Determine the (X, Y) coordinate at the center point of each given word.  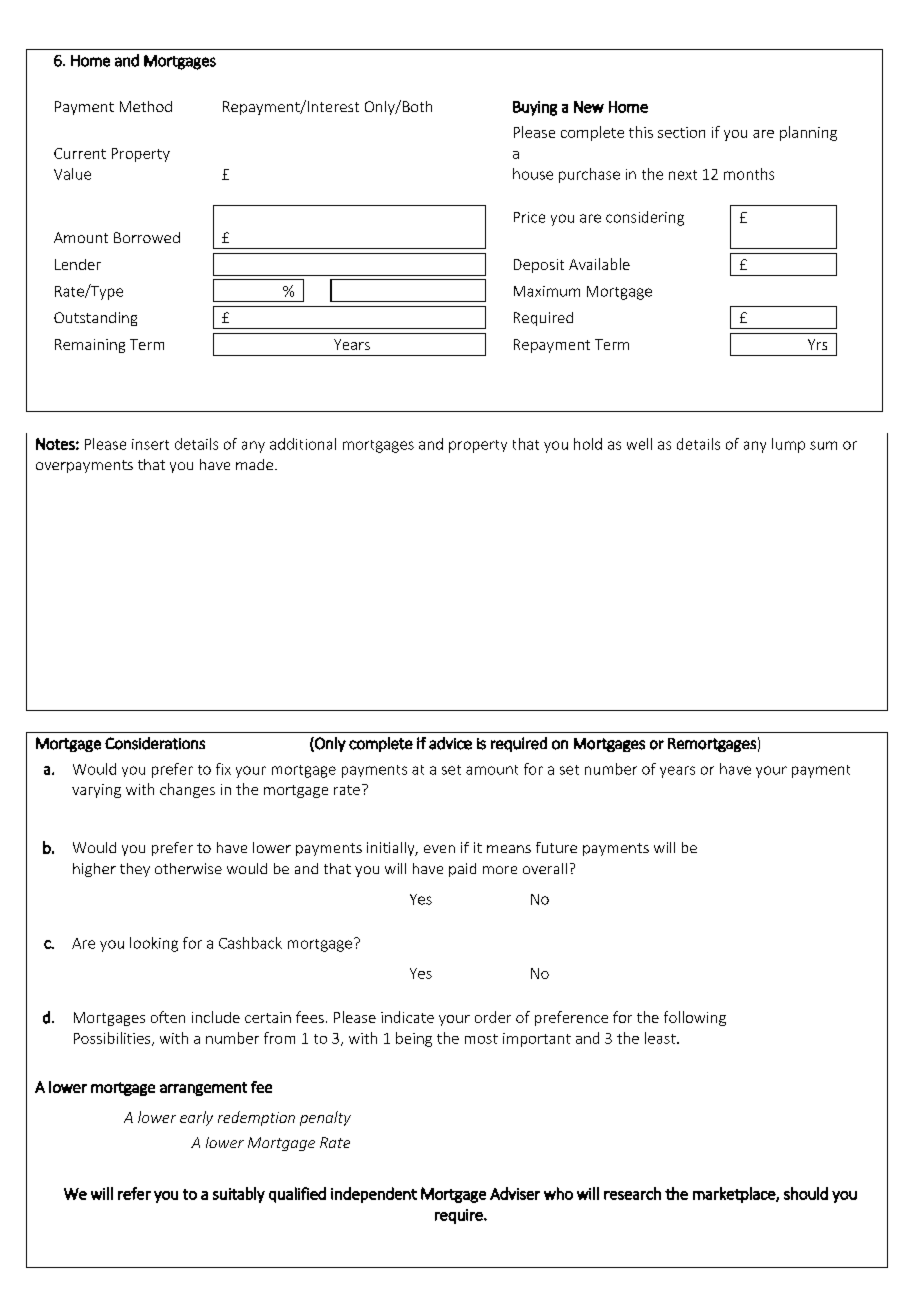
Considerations (155, 743)
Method (146, 106)
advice (450, 743)
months (749, 174)
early (196, 1118)
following (695, 1018)
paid (462, 870)
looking (154, 944)
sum (823, 445)
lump (788, 445)
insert (150, 444)
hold (588, 444)
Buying (535, 108)
